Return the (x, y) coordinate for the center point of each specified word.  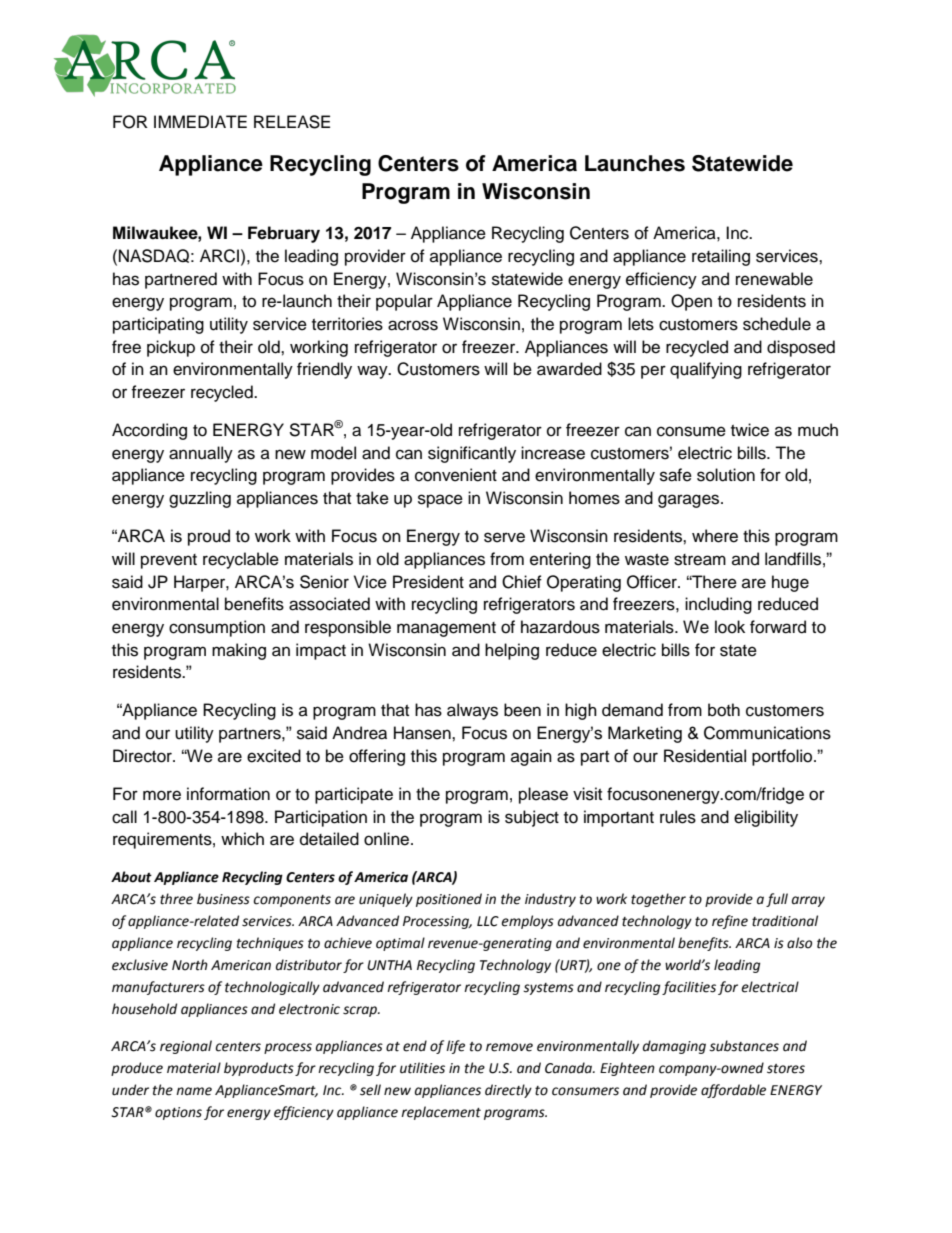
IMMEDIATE (200, 121)
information (228, 794)
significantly (472, 454)
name (194, 1091)
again (531, 757)
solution (726, 475)
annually (201, 454)
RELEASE (292, 122)
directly (508, 1091)
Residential (705, 756)
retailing (721, 257)
